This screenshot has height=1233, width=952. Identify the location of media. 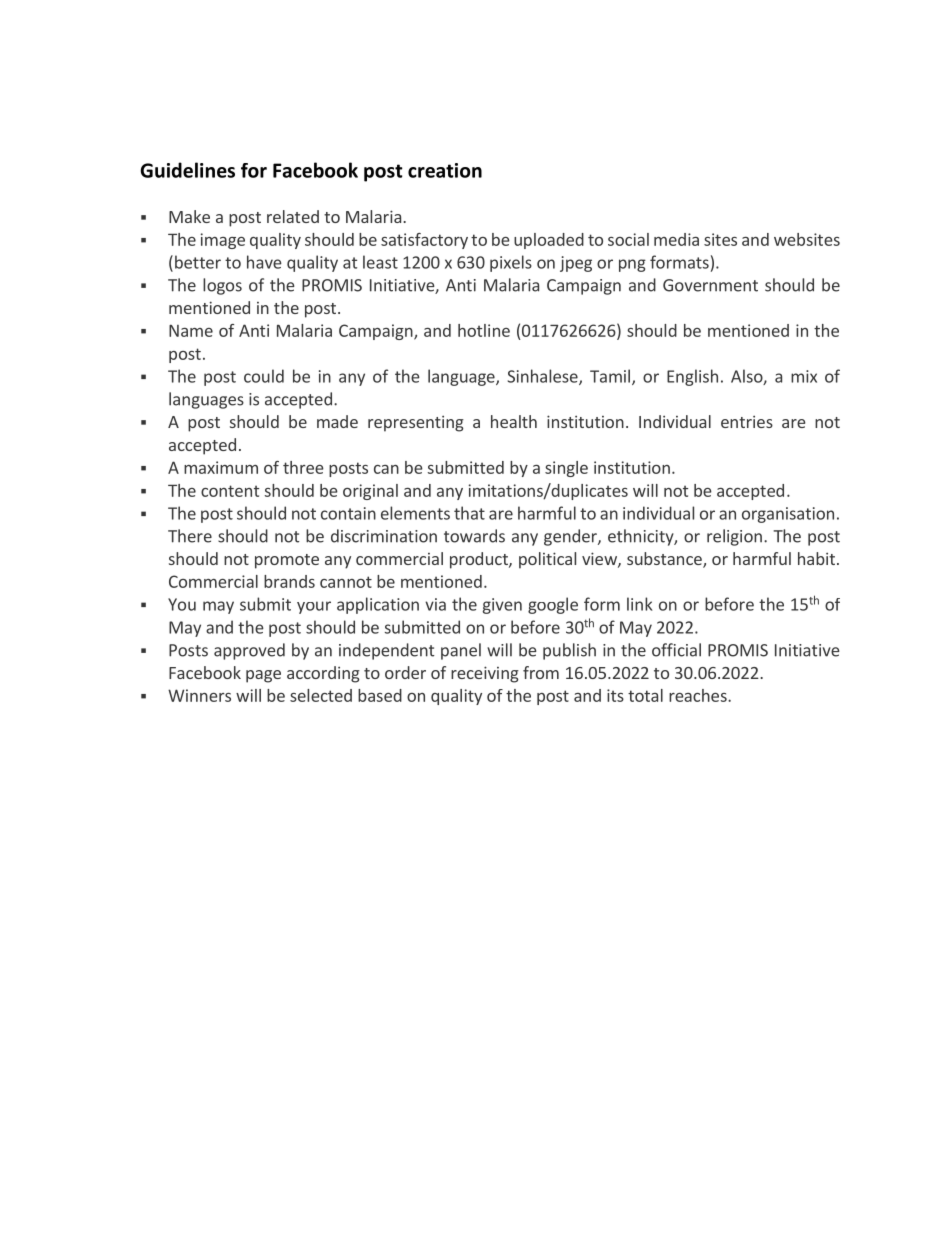
(676, 239).
